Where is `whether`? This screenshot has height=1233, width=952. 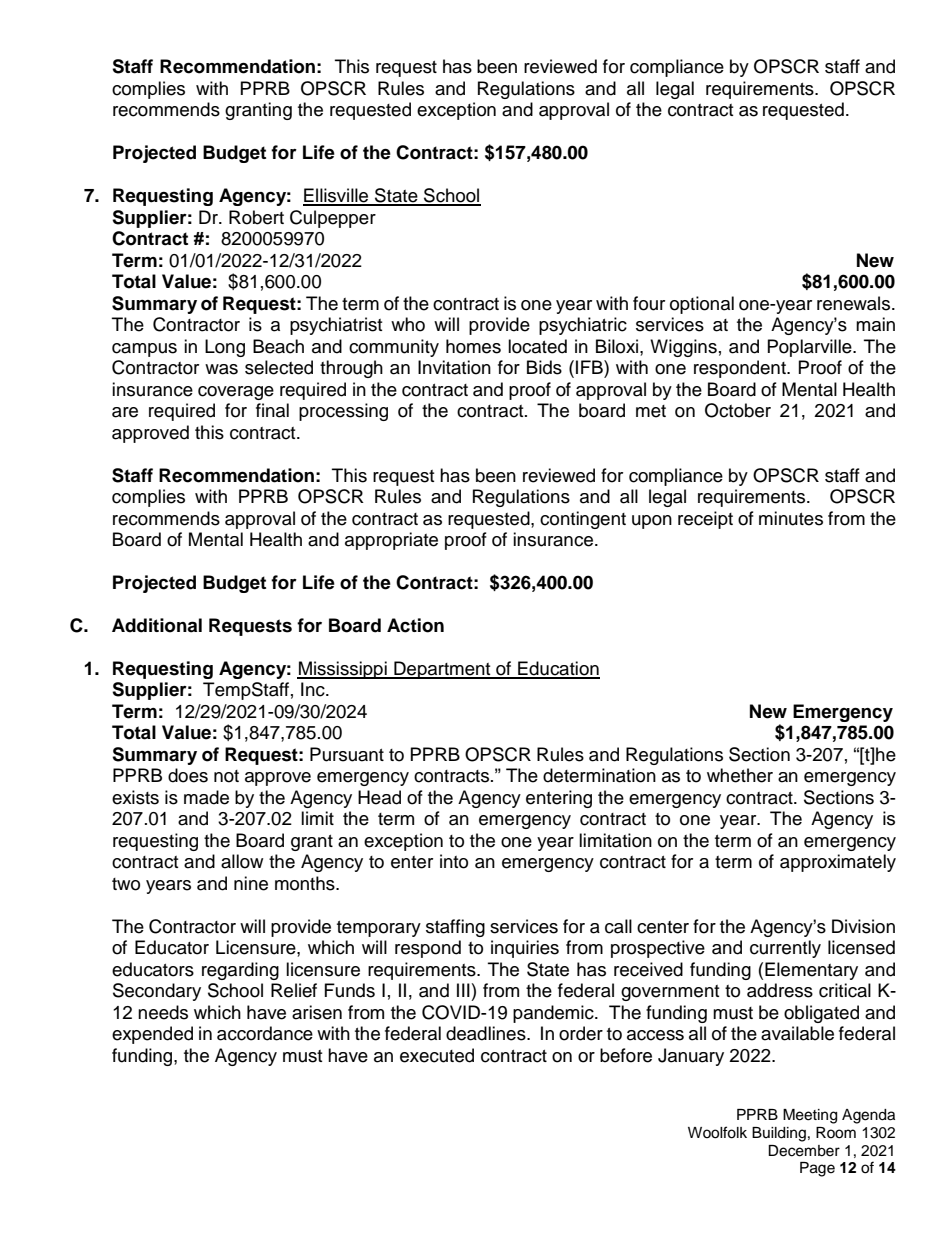
whether is located at coordinates (740, 775).
